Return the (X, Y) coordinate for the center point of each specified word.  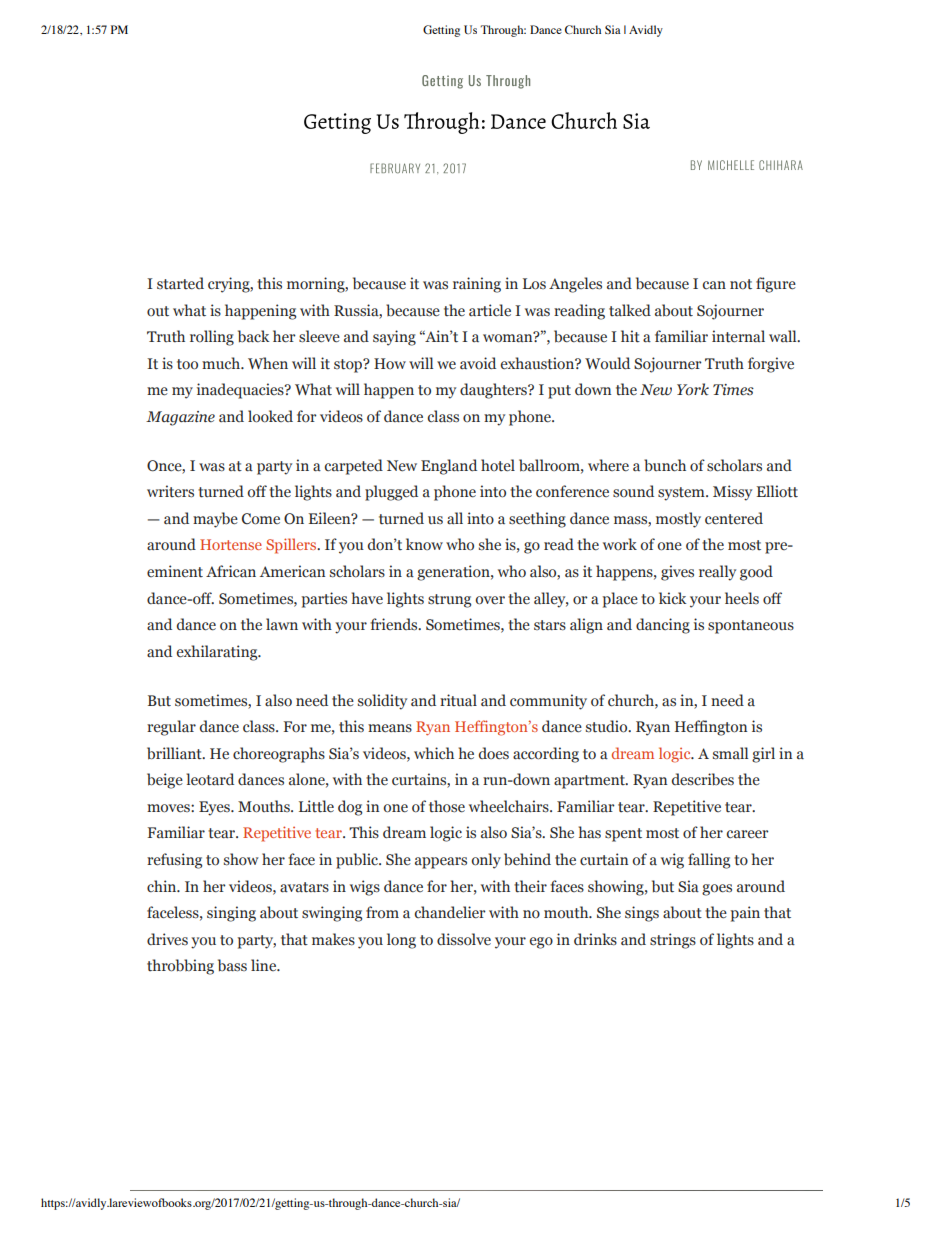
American (292, 571)
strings (673, 941)
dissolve (464, 939)
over (490, 600)
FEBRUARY (395, 168)
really (717, 573)
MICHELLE (731, 165)
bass (232, 965)
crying (230, 285)
